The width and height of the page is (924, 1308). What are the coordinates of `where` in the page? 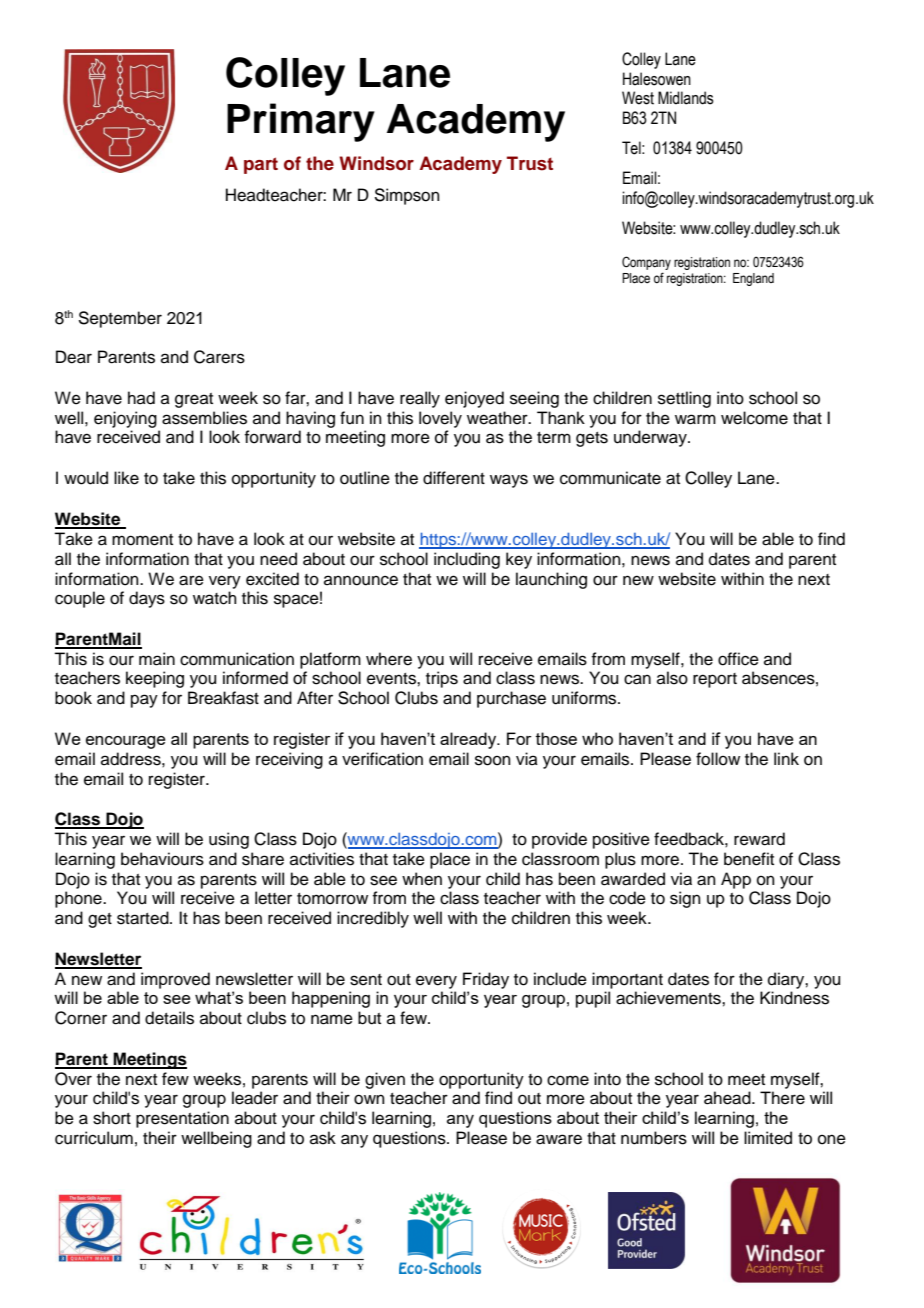 It's located at (389, 659).
